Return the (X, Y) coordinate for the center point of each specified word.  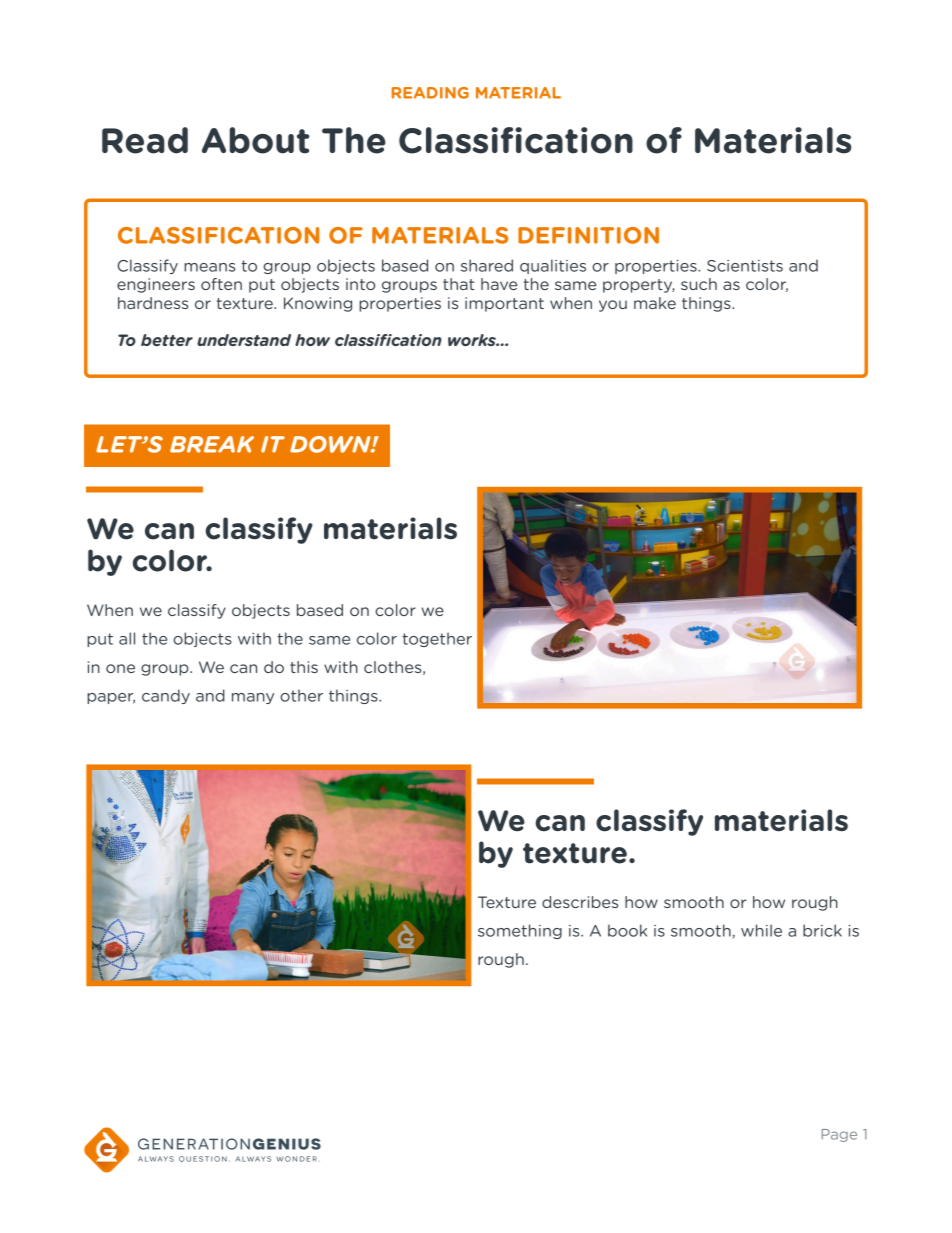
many (253, 698)
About (256, 140)
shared (487, 265)
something (520, 931)
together (437, 639)
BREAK (212, 444)
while (761, 930)
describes (580, 902)
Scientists (745, 266)
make (655, 303)
